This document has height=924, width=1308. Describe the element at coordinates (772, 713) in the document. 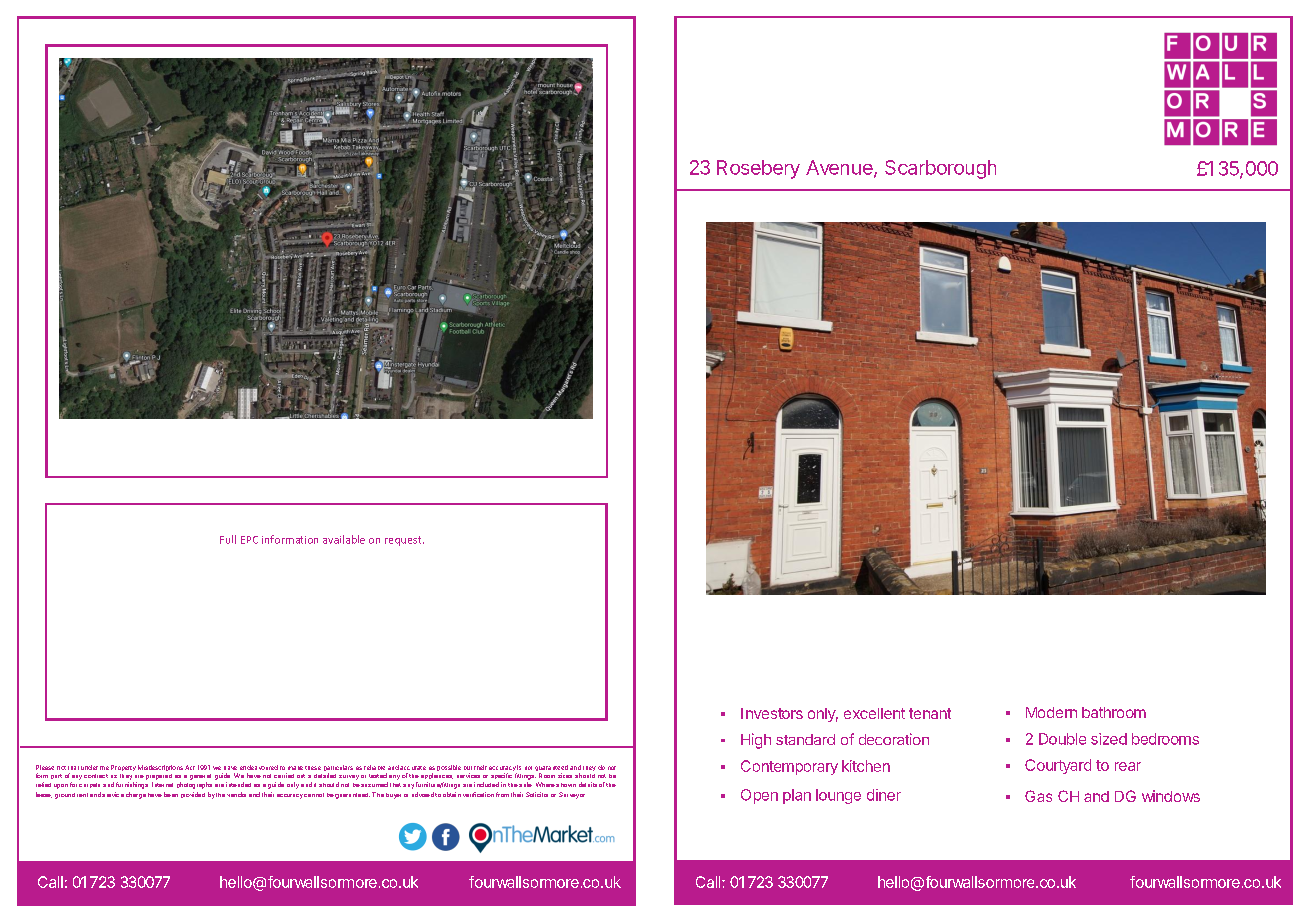

I see `Investors` at that location.
